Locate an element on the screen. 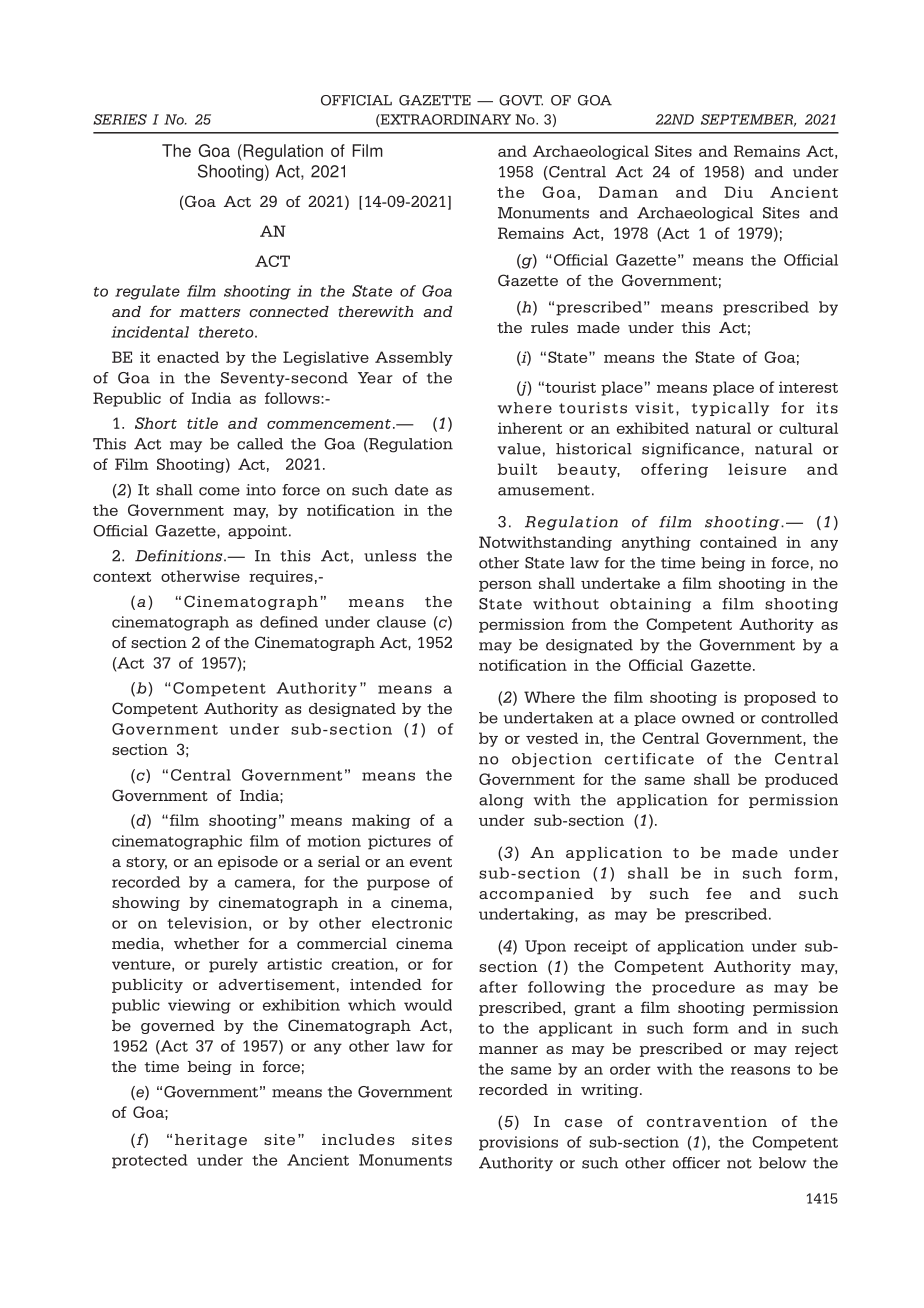  rules is located at coordinates (549, 327).
